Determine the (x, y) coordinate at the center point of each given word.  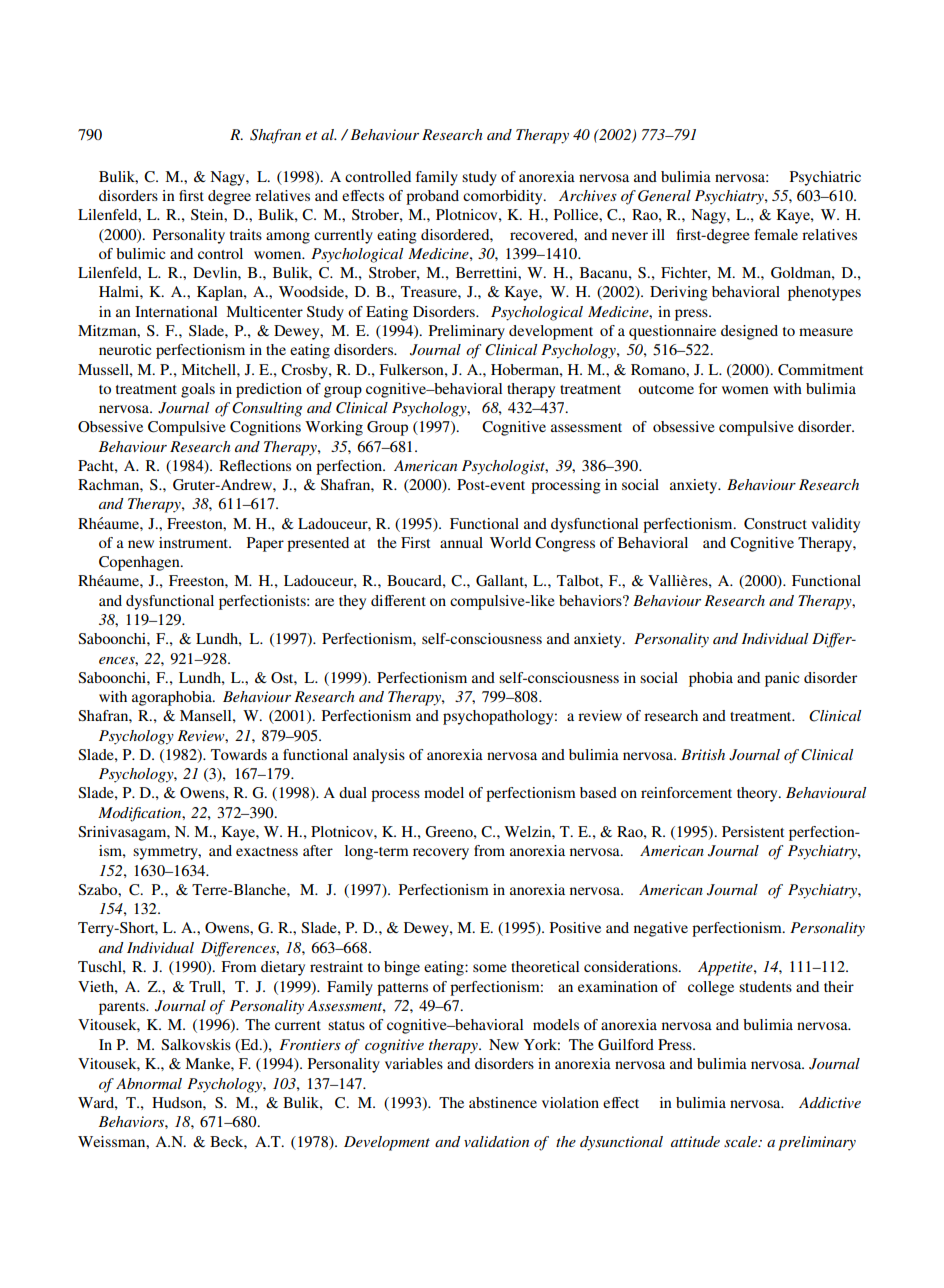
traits (246, 234)
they (352, 602)
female (776, 234)
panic (782, 679)
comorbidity (504, 197)
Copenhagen (140, 563)
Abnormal (149, 1083)
